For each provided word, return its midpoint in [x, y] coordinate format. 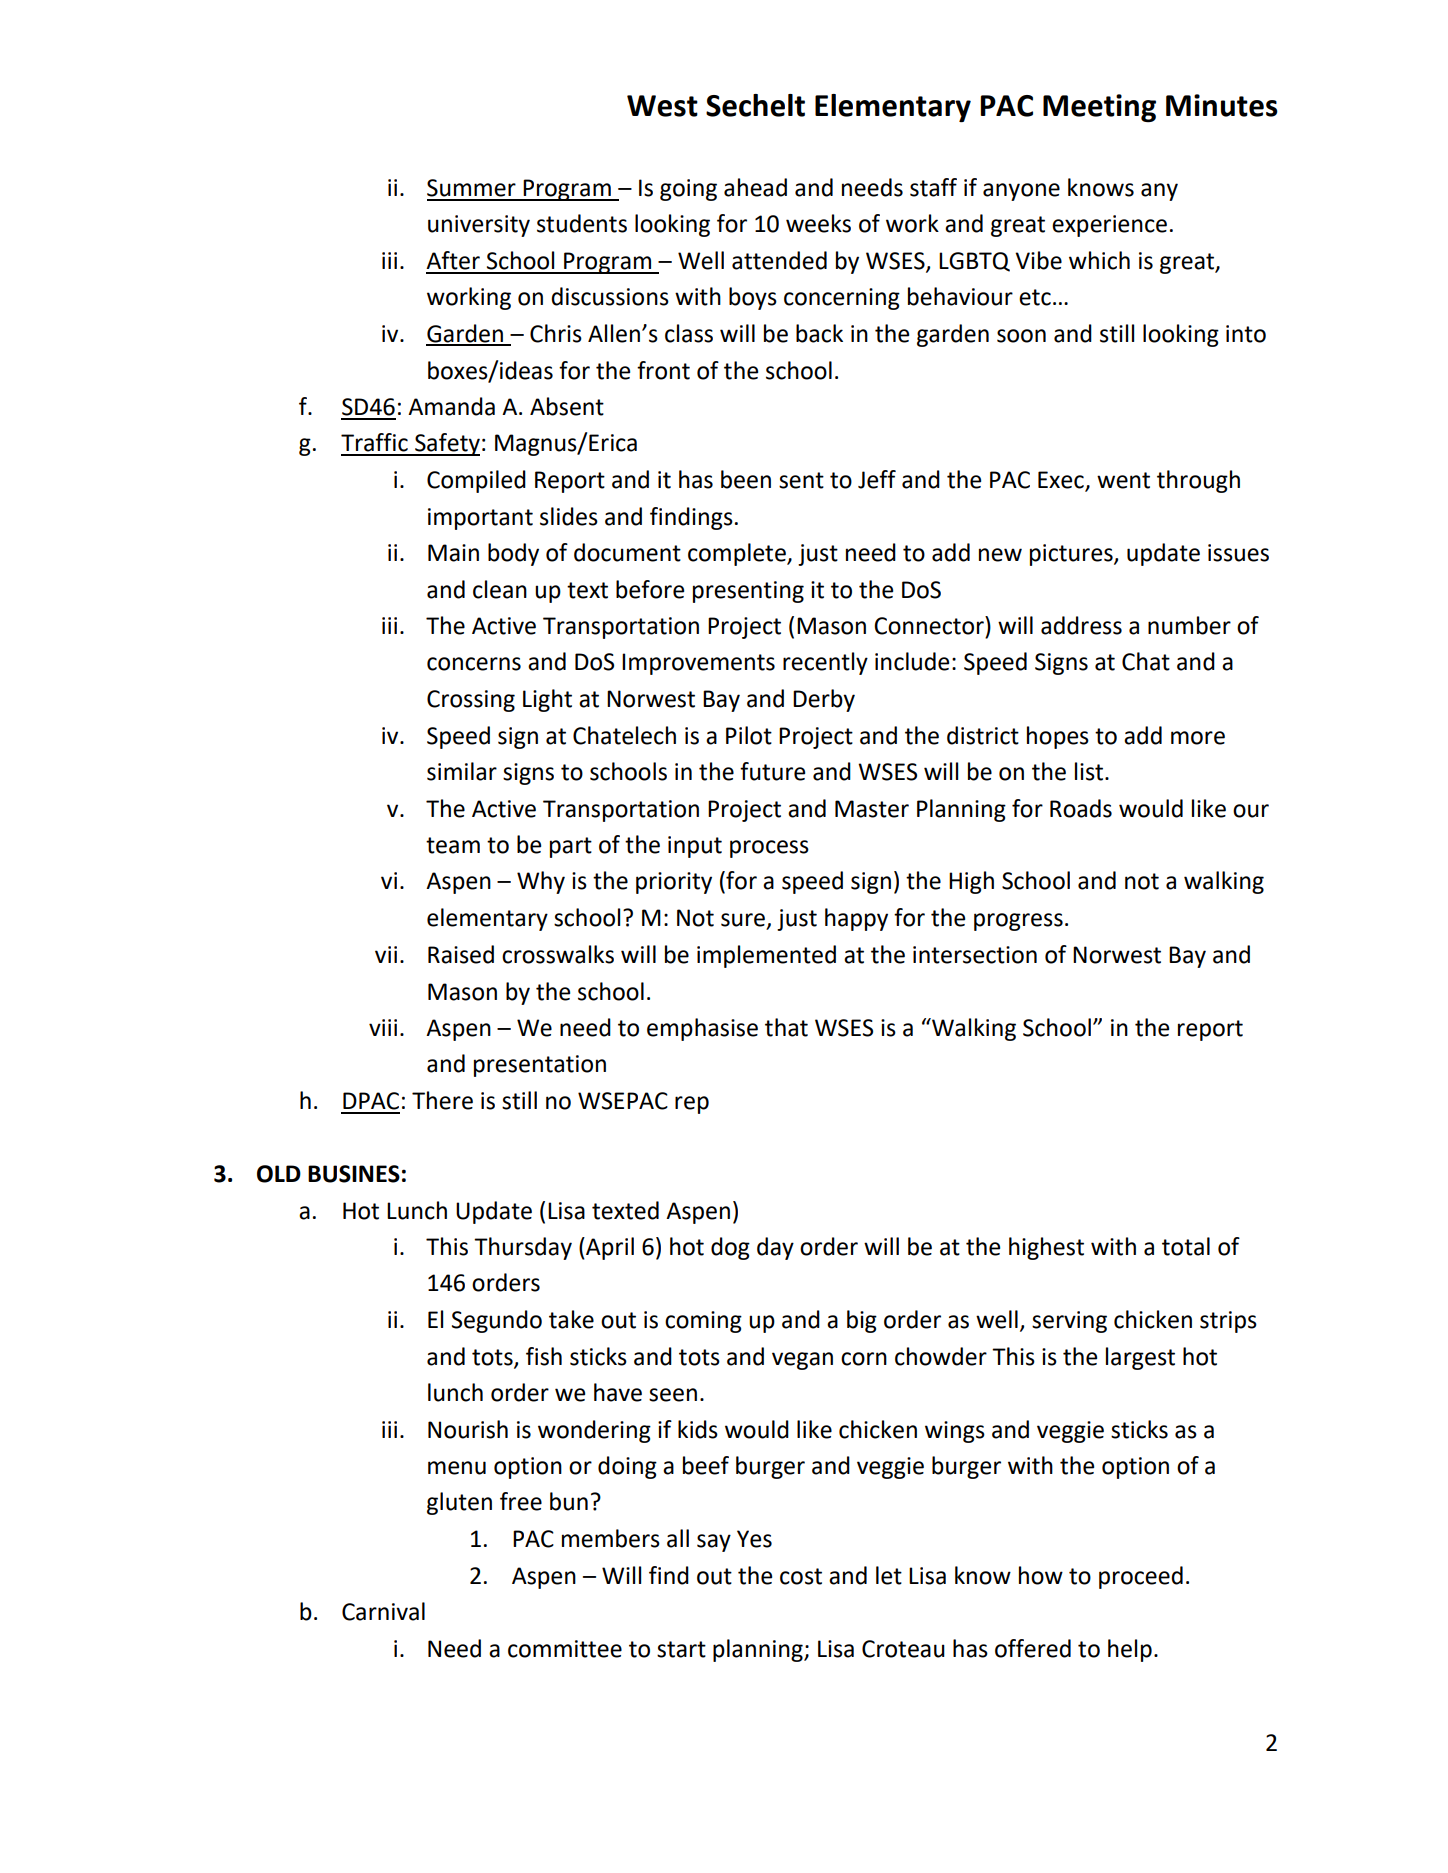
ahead [755, 187]
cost [801, 1576]
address [1081, 625]
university [479, 226]
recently [825, 663]
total [1186, 1246]
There [442, 1100]
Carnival [383, 1611]
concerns [474, 664]
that [786, 1027]
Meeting [1099, 108]
